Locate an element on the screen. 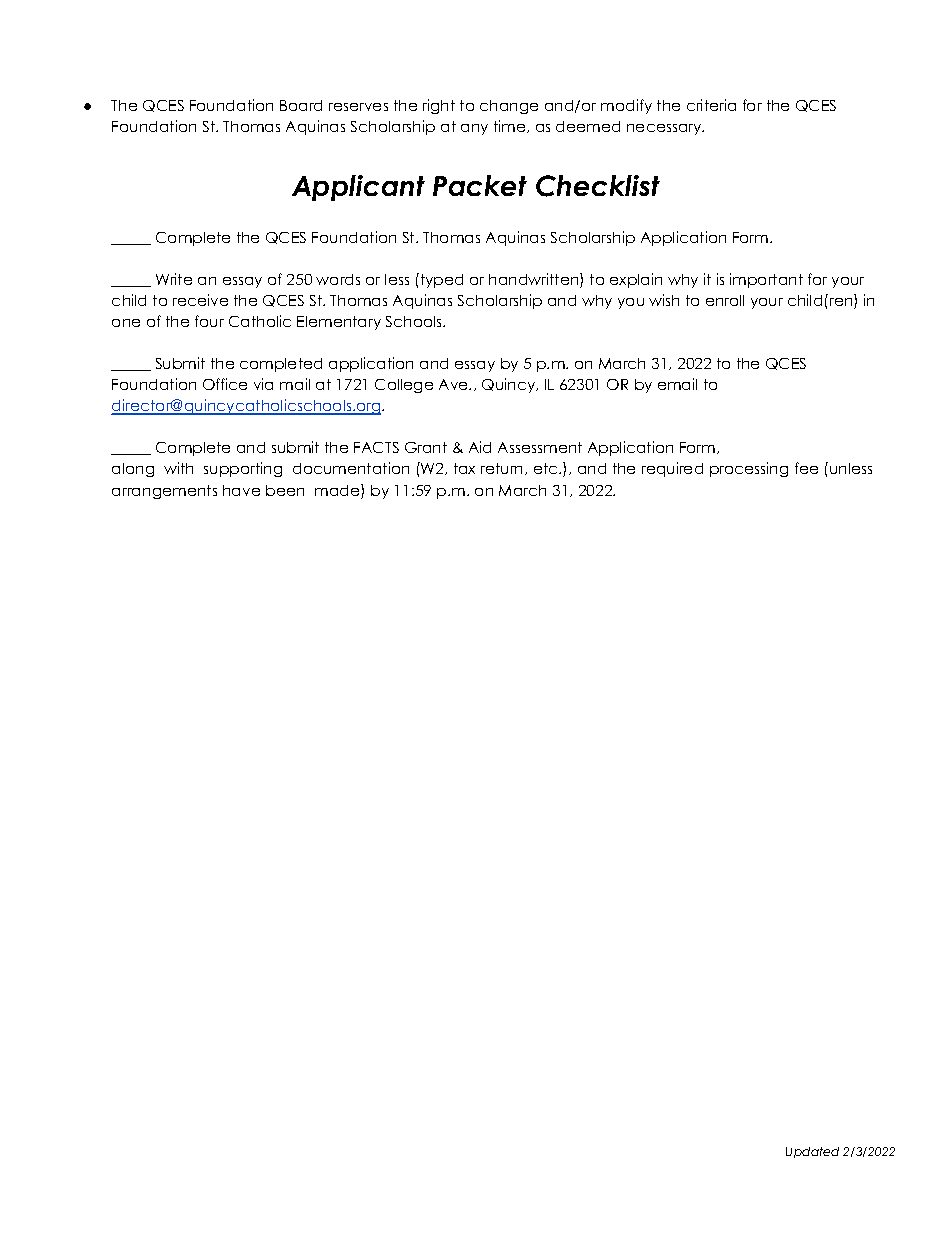 The height and width of the screenshot is (1233, 952). Office is located at coordinates (225, 384).
